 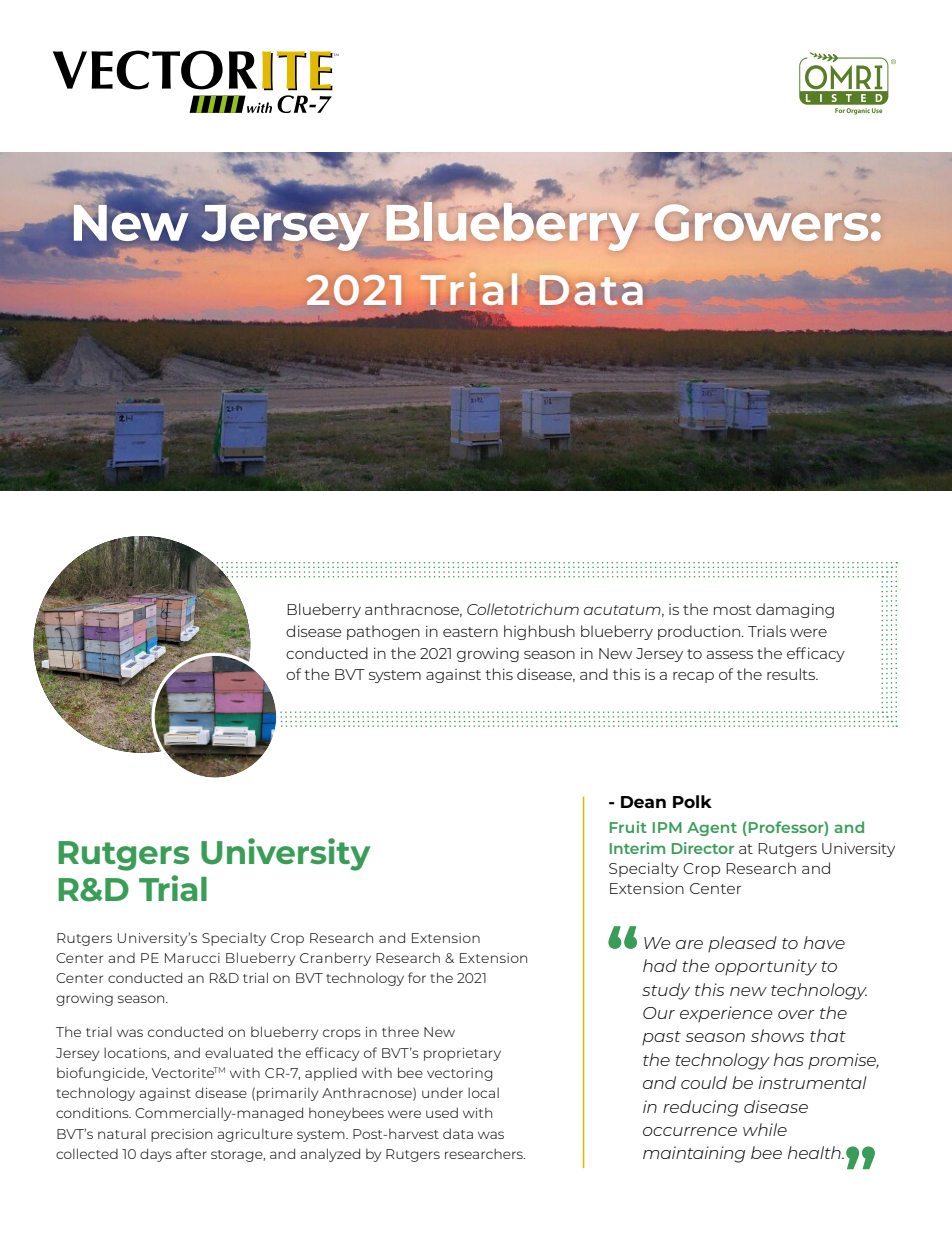 What do you see at coordinates (442, 1112) in the document?
I see `used` at bounding box center [442, 1112].
